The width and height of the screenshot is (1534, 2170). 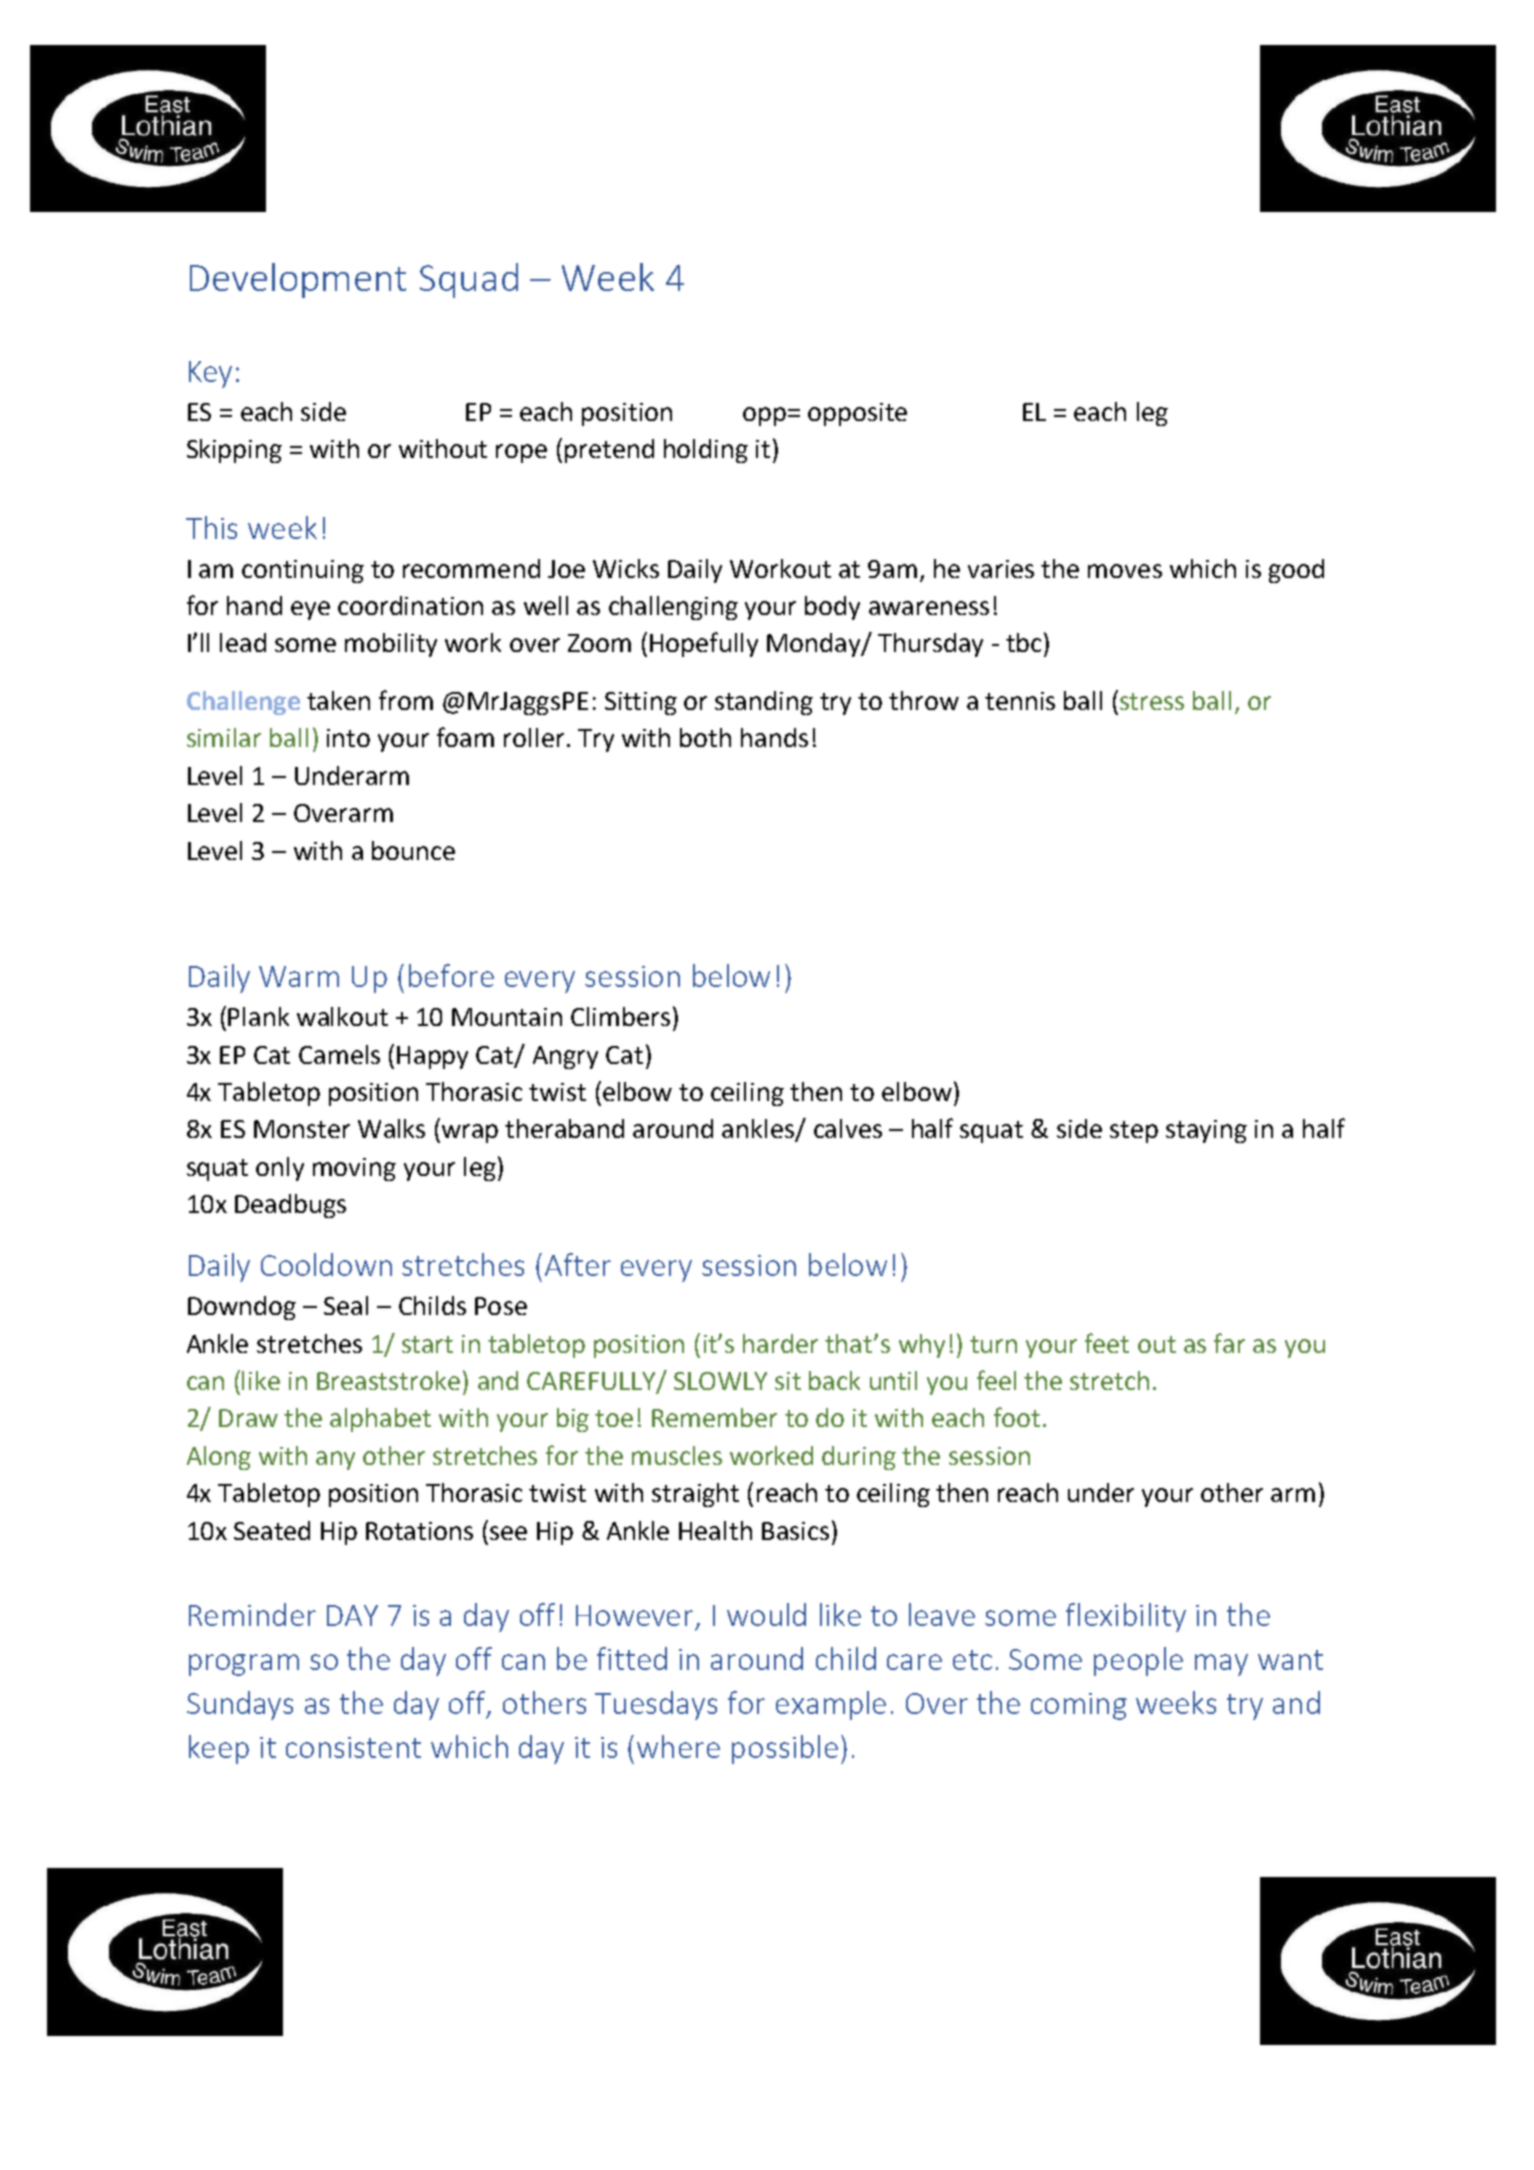 What do you see at coordinates (348, 738) in the screenshot?
I see `into` at bounding box center [348, 738].
